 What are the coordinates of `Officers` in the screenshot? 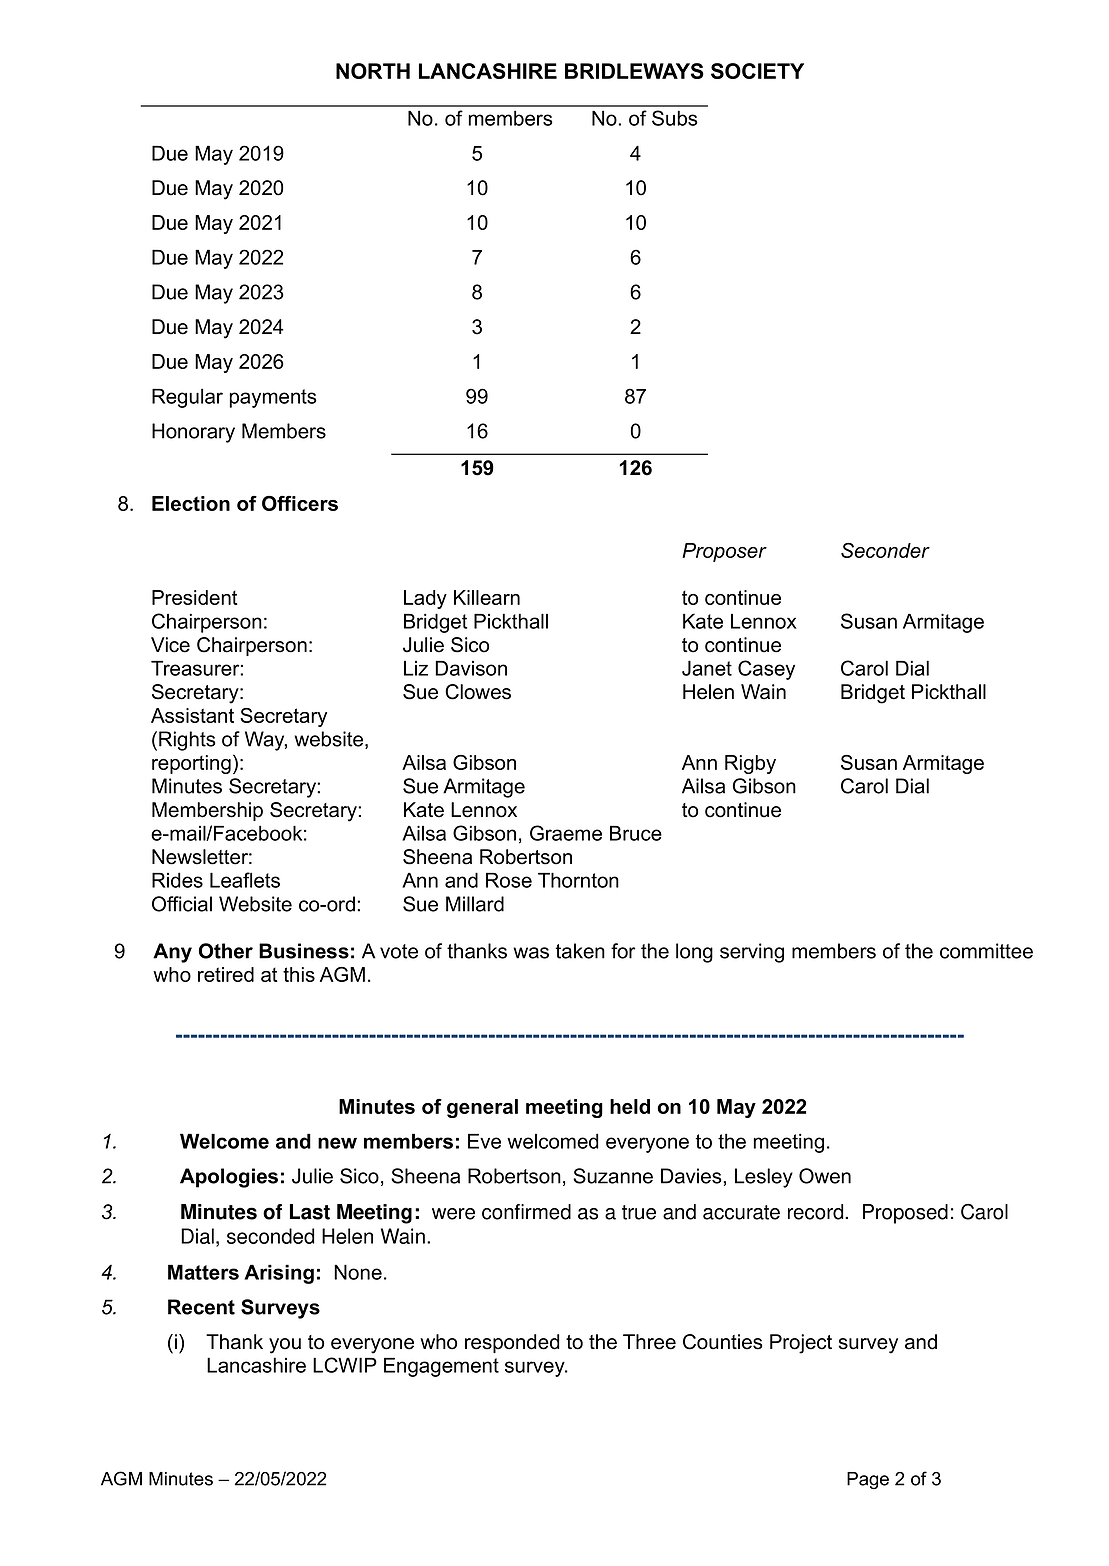 It's located at (300, 503).
